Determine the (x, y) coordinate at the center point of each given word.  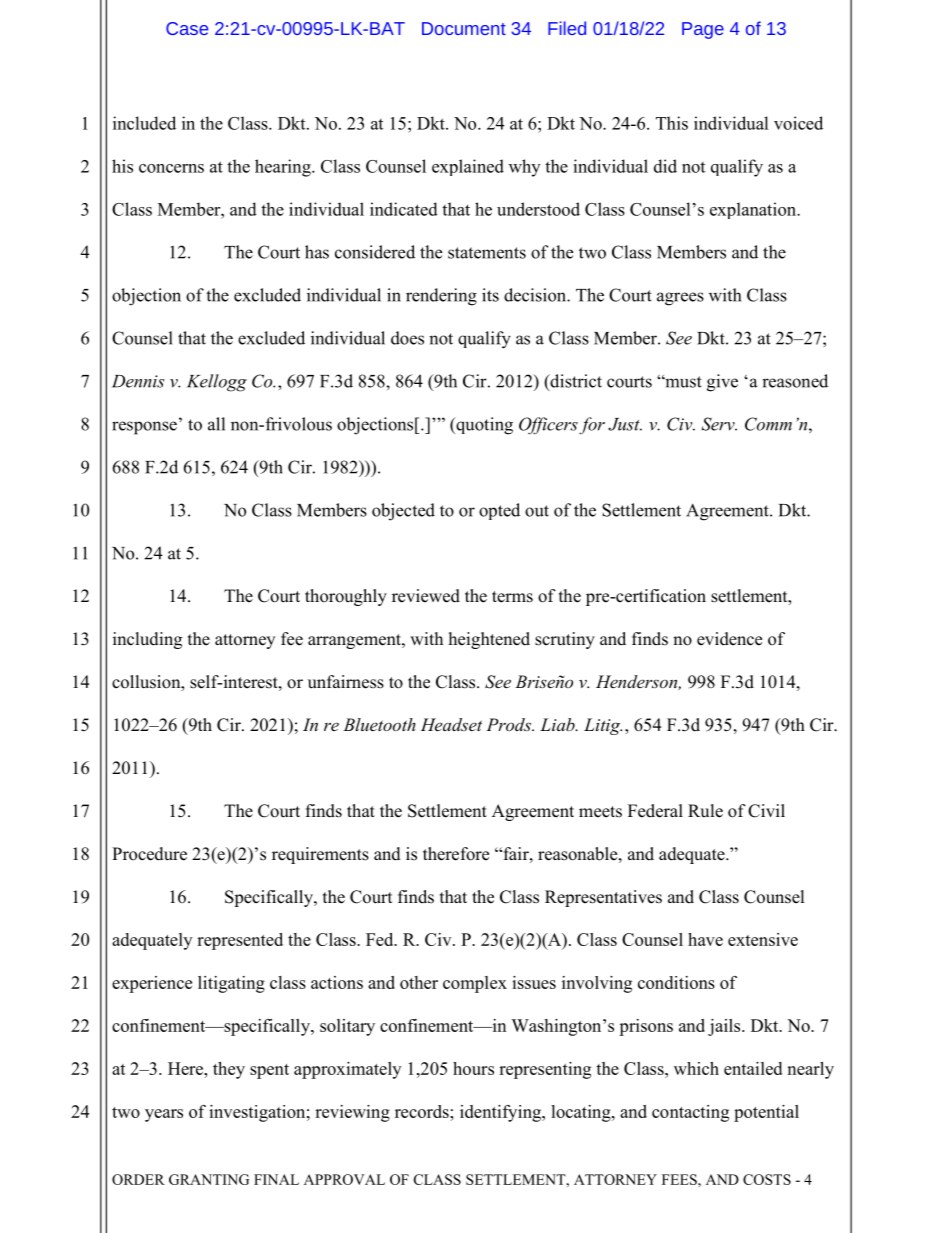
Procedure (149, 854)
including (147, 640)
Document (464, 28)
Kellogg (217, 383)
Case (187, 28)
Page (703, 30)
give (722, 383)
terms (512, 597)
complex (475, 984)
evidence (729, 639)
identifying (501, 1113)
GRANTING (209, 1179)
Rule (705, 811)
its (490, 295)
